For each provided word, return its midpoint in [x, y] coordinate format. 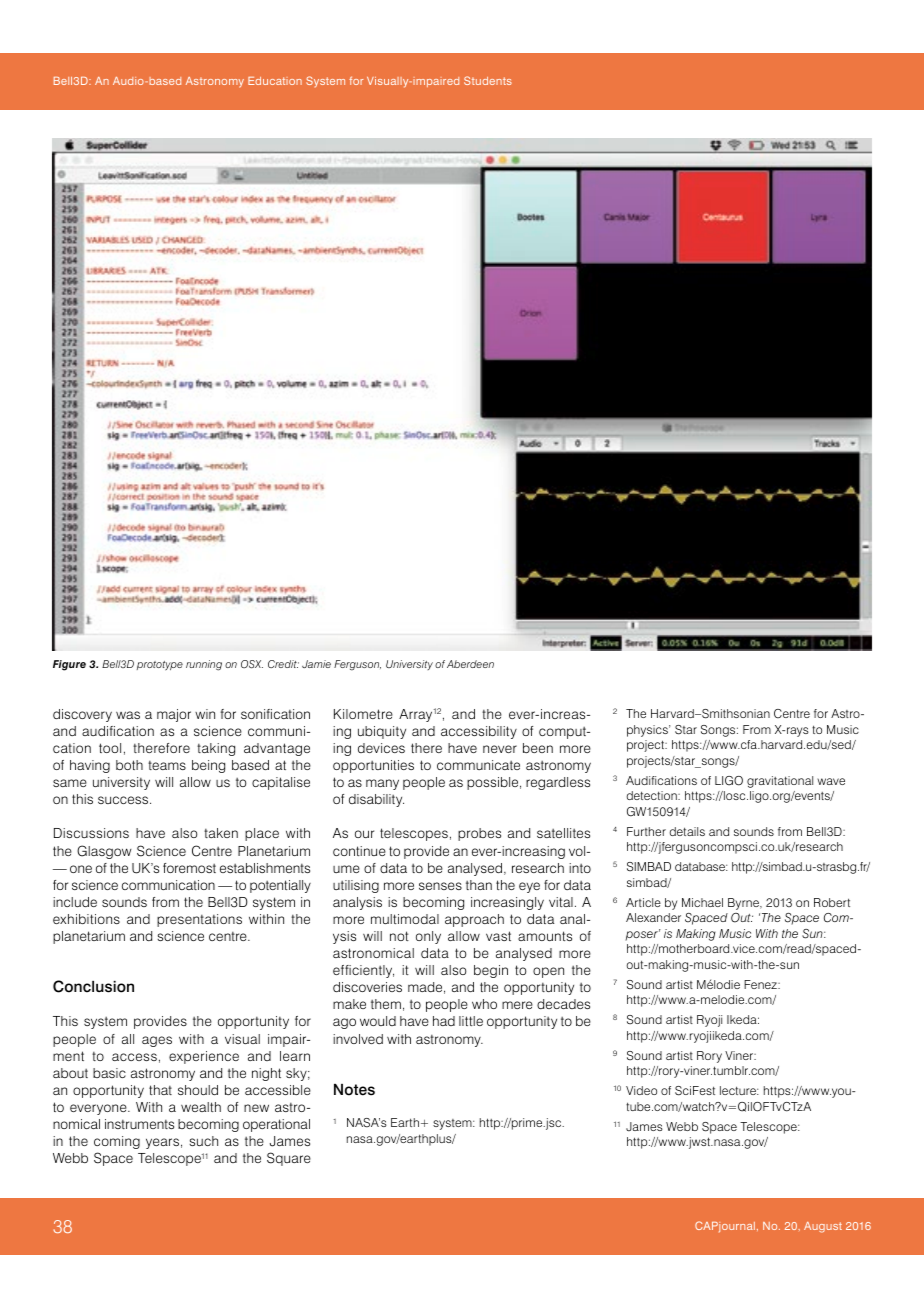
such [203, 1141]
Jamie [316, 664]
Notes [354, 1090]
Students [488, 80]
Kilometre [363, 714]
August [823, 1227]
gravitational [780, 782]
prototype [160, 666]
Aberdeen [470, 664]
